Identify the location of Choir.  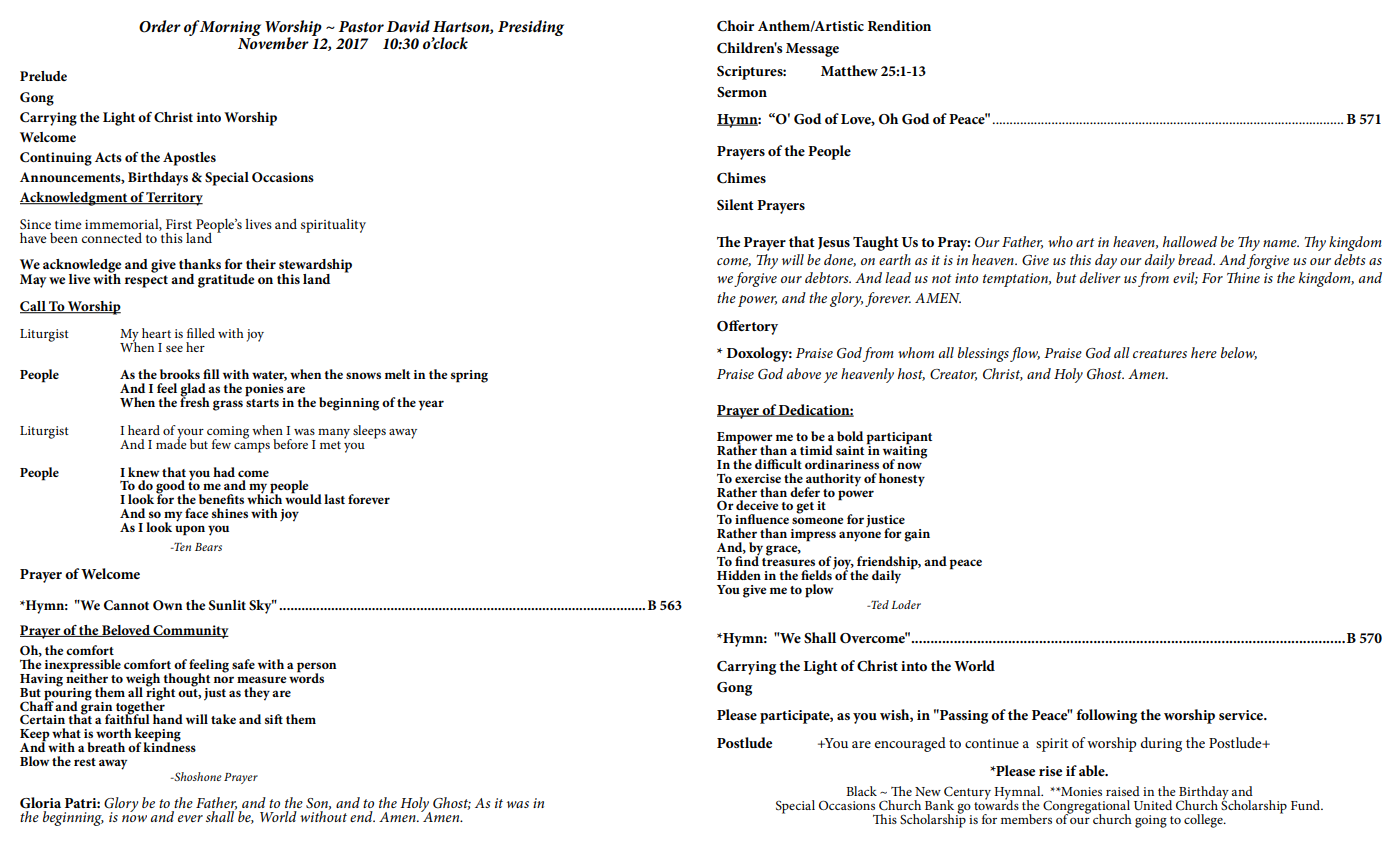
(735, 26).
